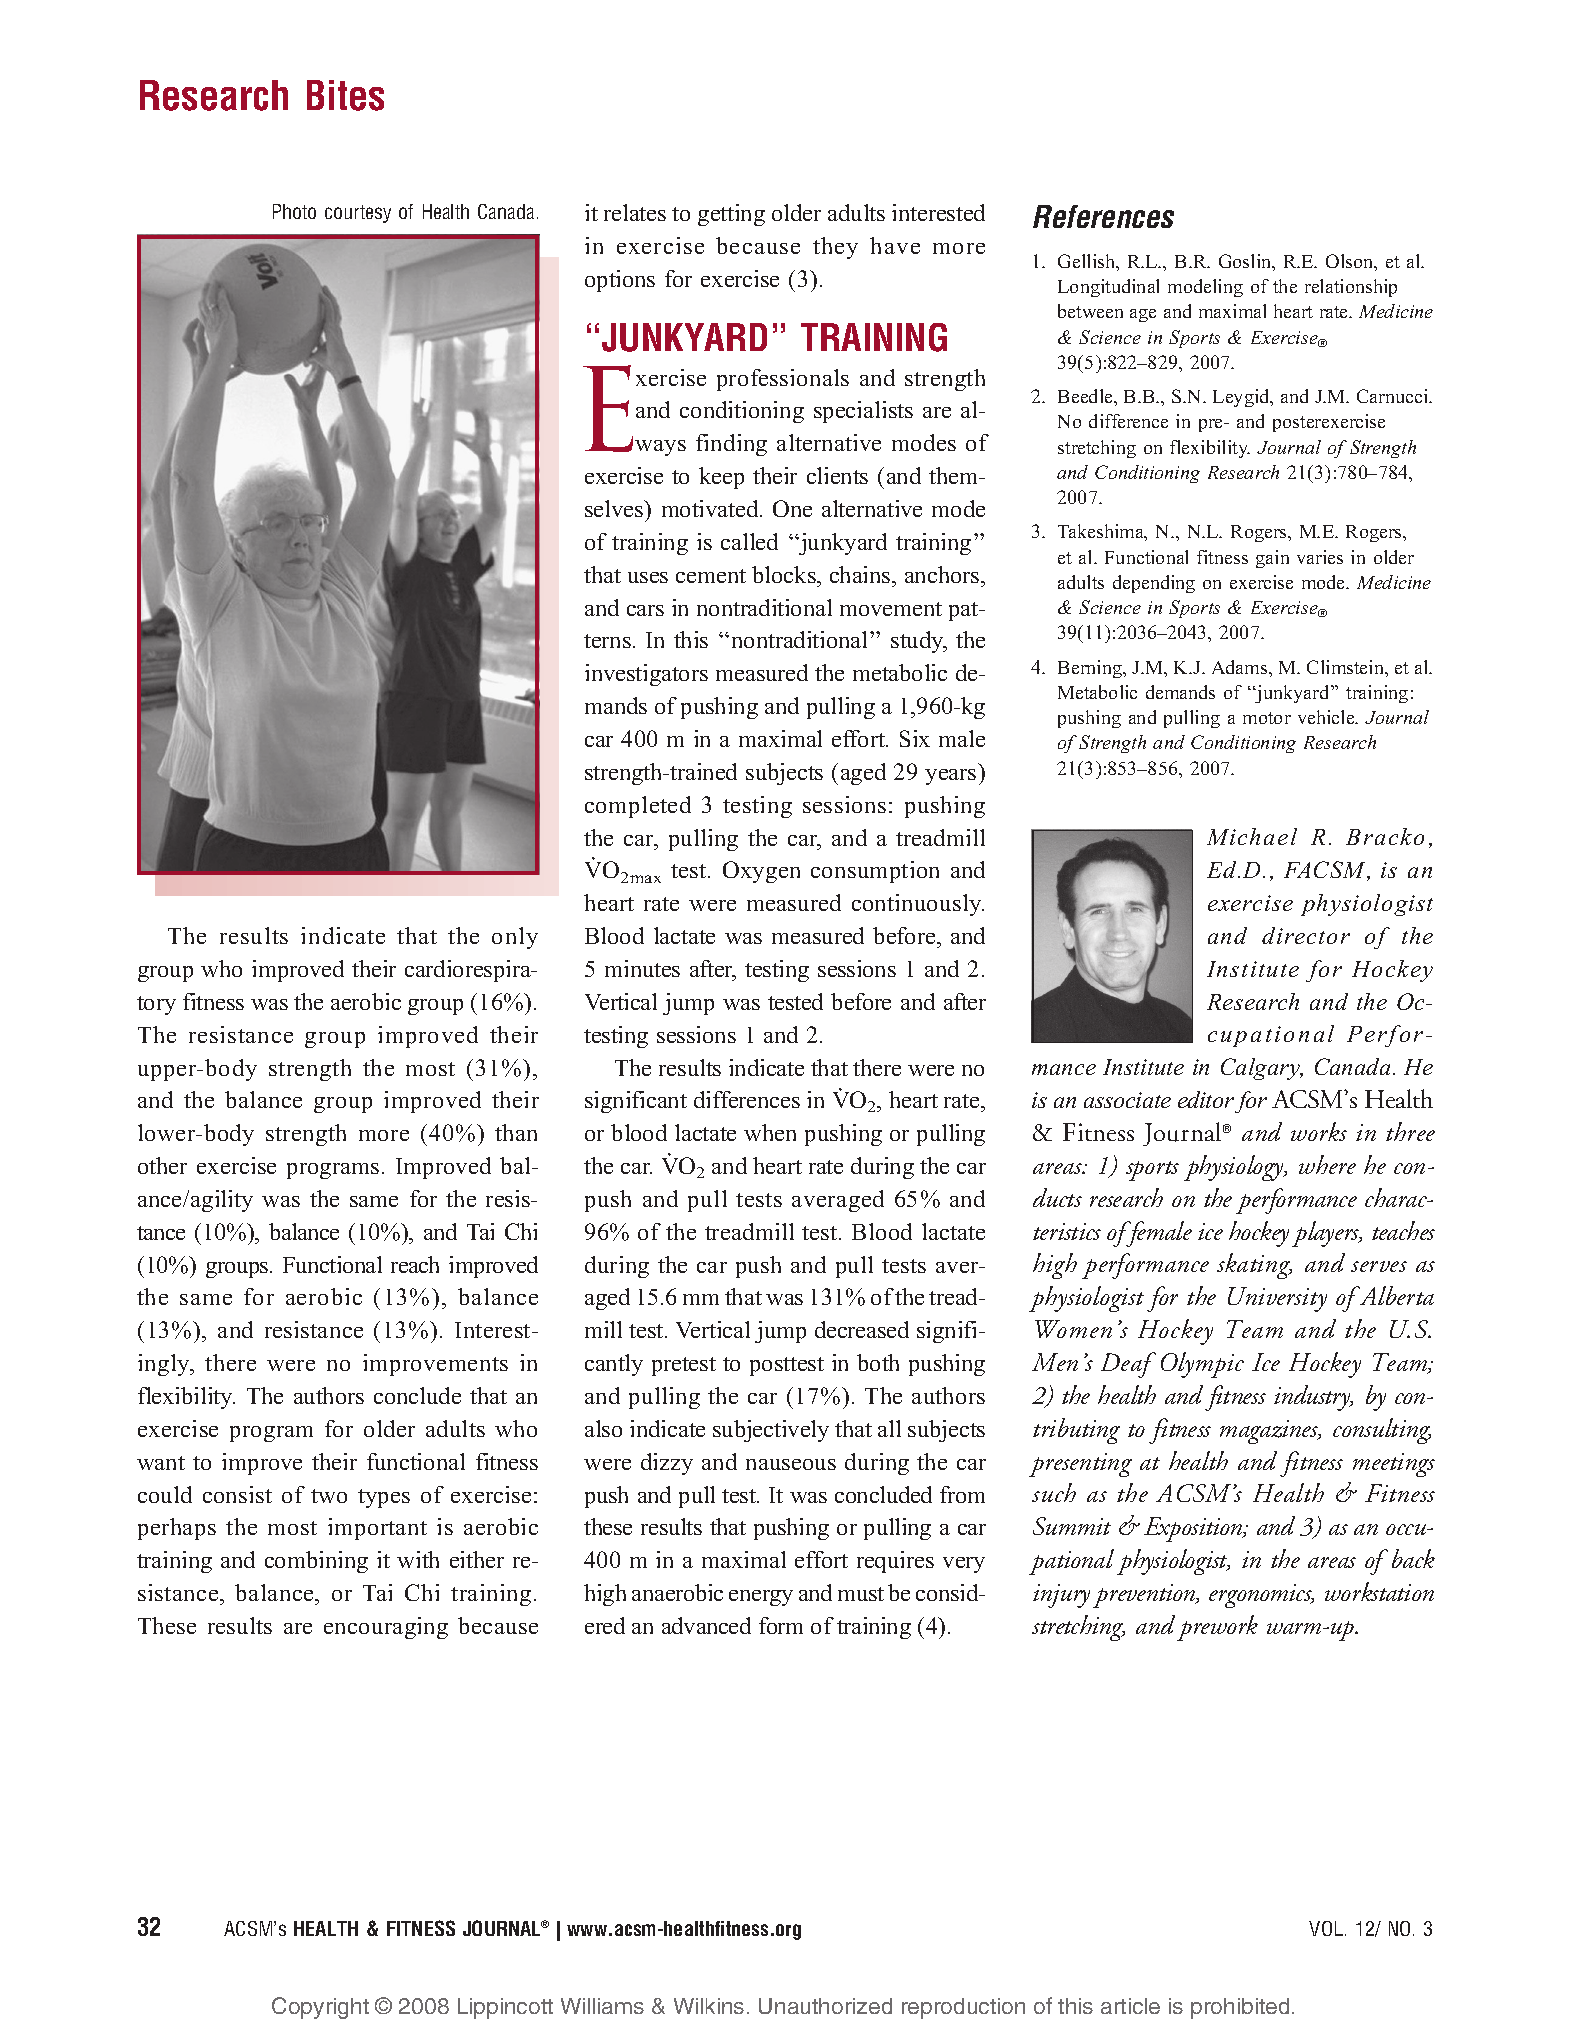 The width and height of the screenshot is (1570, 2032). What do you see at coordinates (791, 1464) in the screenshot?
I see `nauseous` at bounding box center [791, 1464].
